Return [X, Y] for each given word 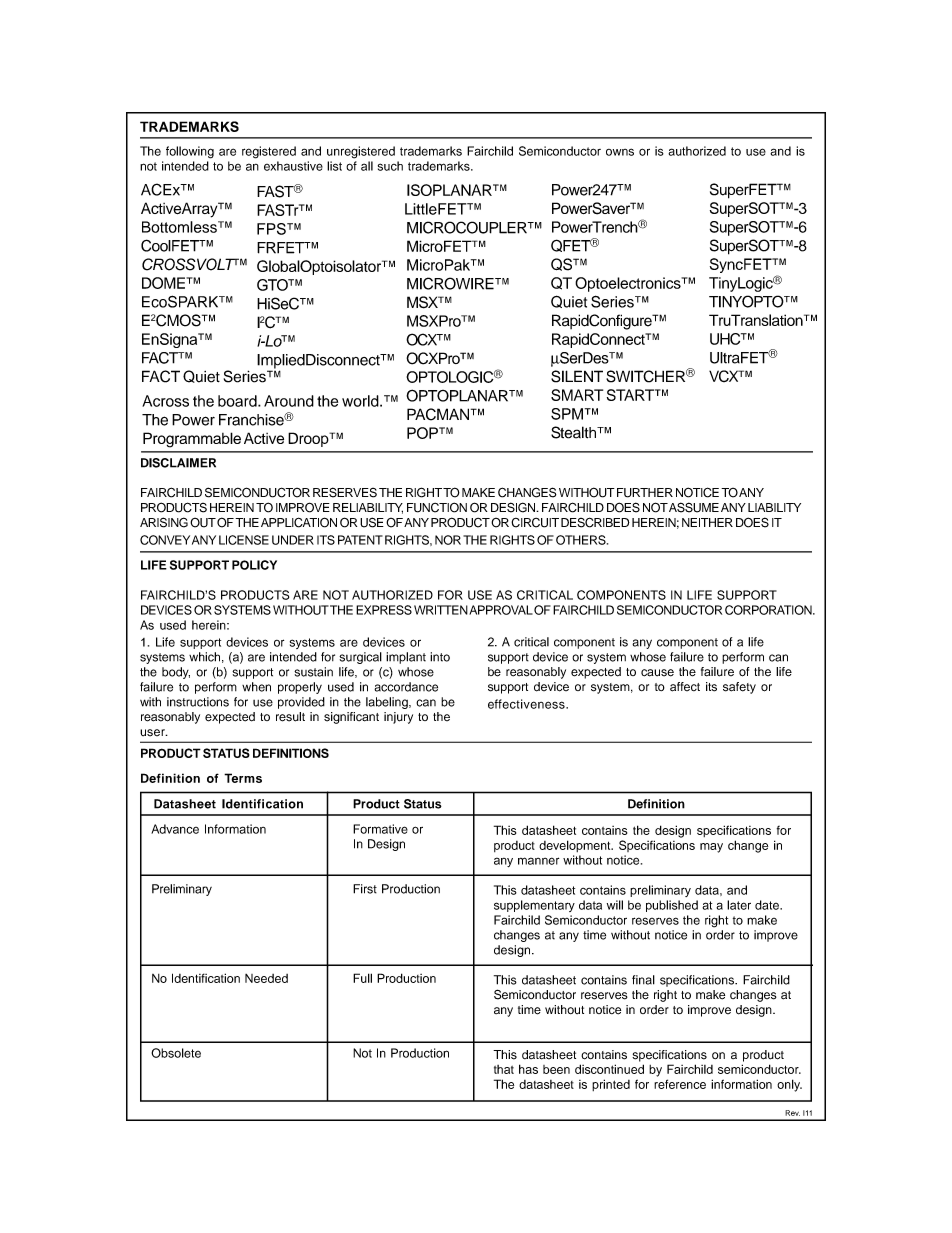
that [504, 1069]
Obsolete [176, 1053]
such [390, 166]
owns [620, 152]
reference [680, 1084]
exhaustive [293, 166]
